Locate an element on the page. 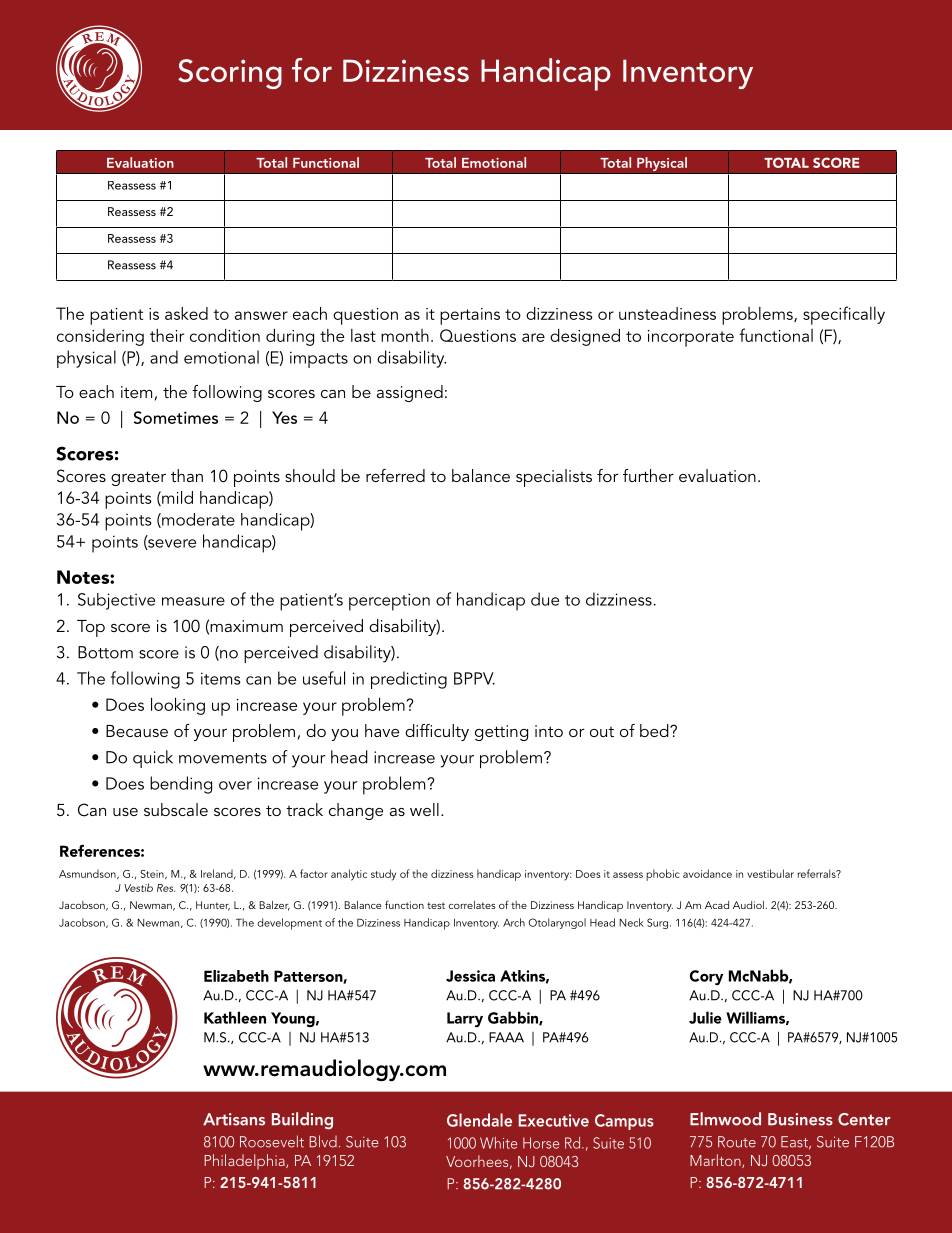 The width and height of the image is (952, 1233). Glendale is located at coordinates (479, 1120).
